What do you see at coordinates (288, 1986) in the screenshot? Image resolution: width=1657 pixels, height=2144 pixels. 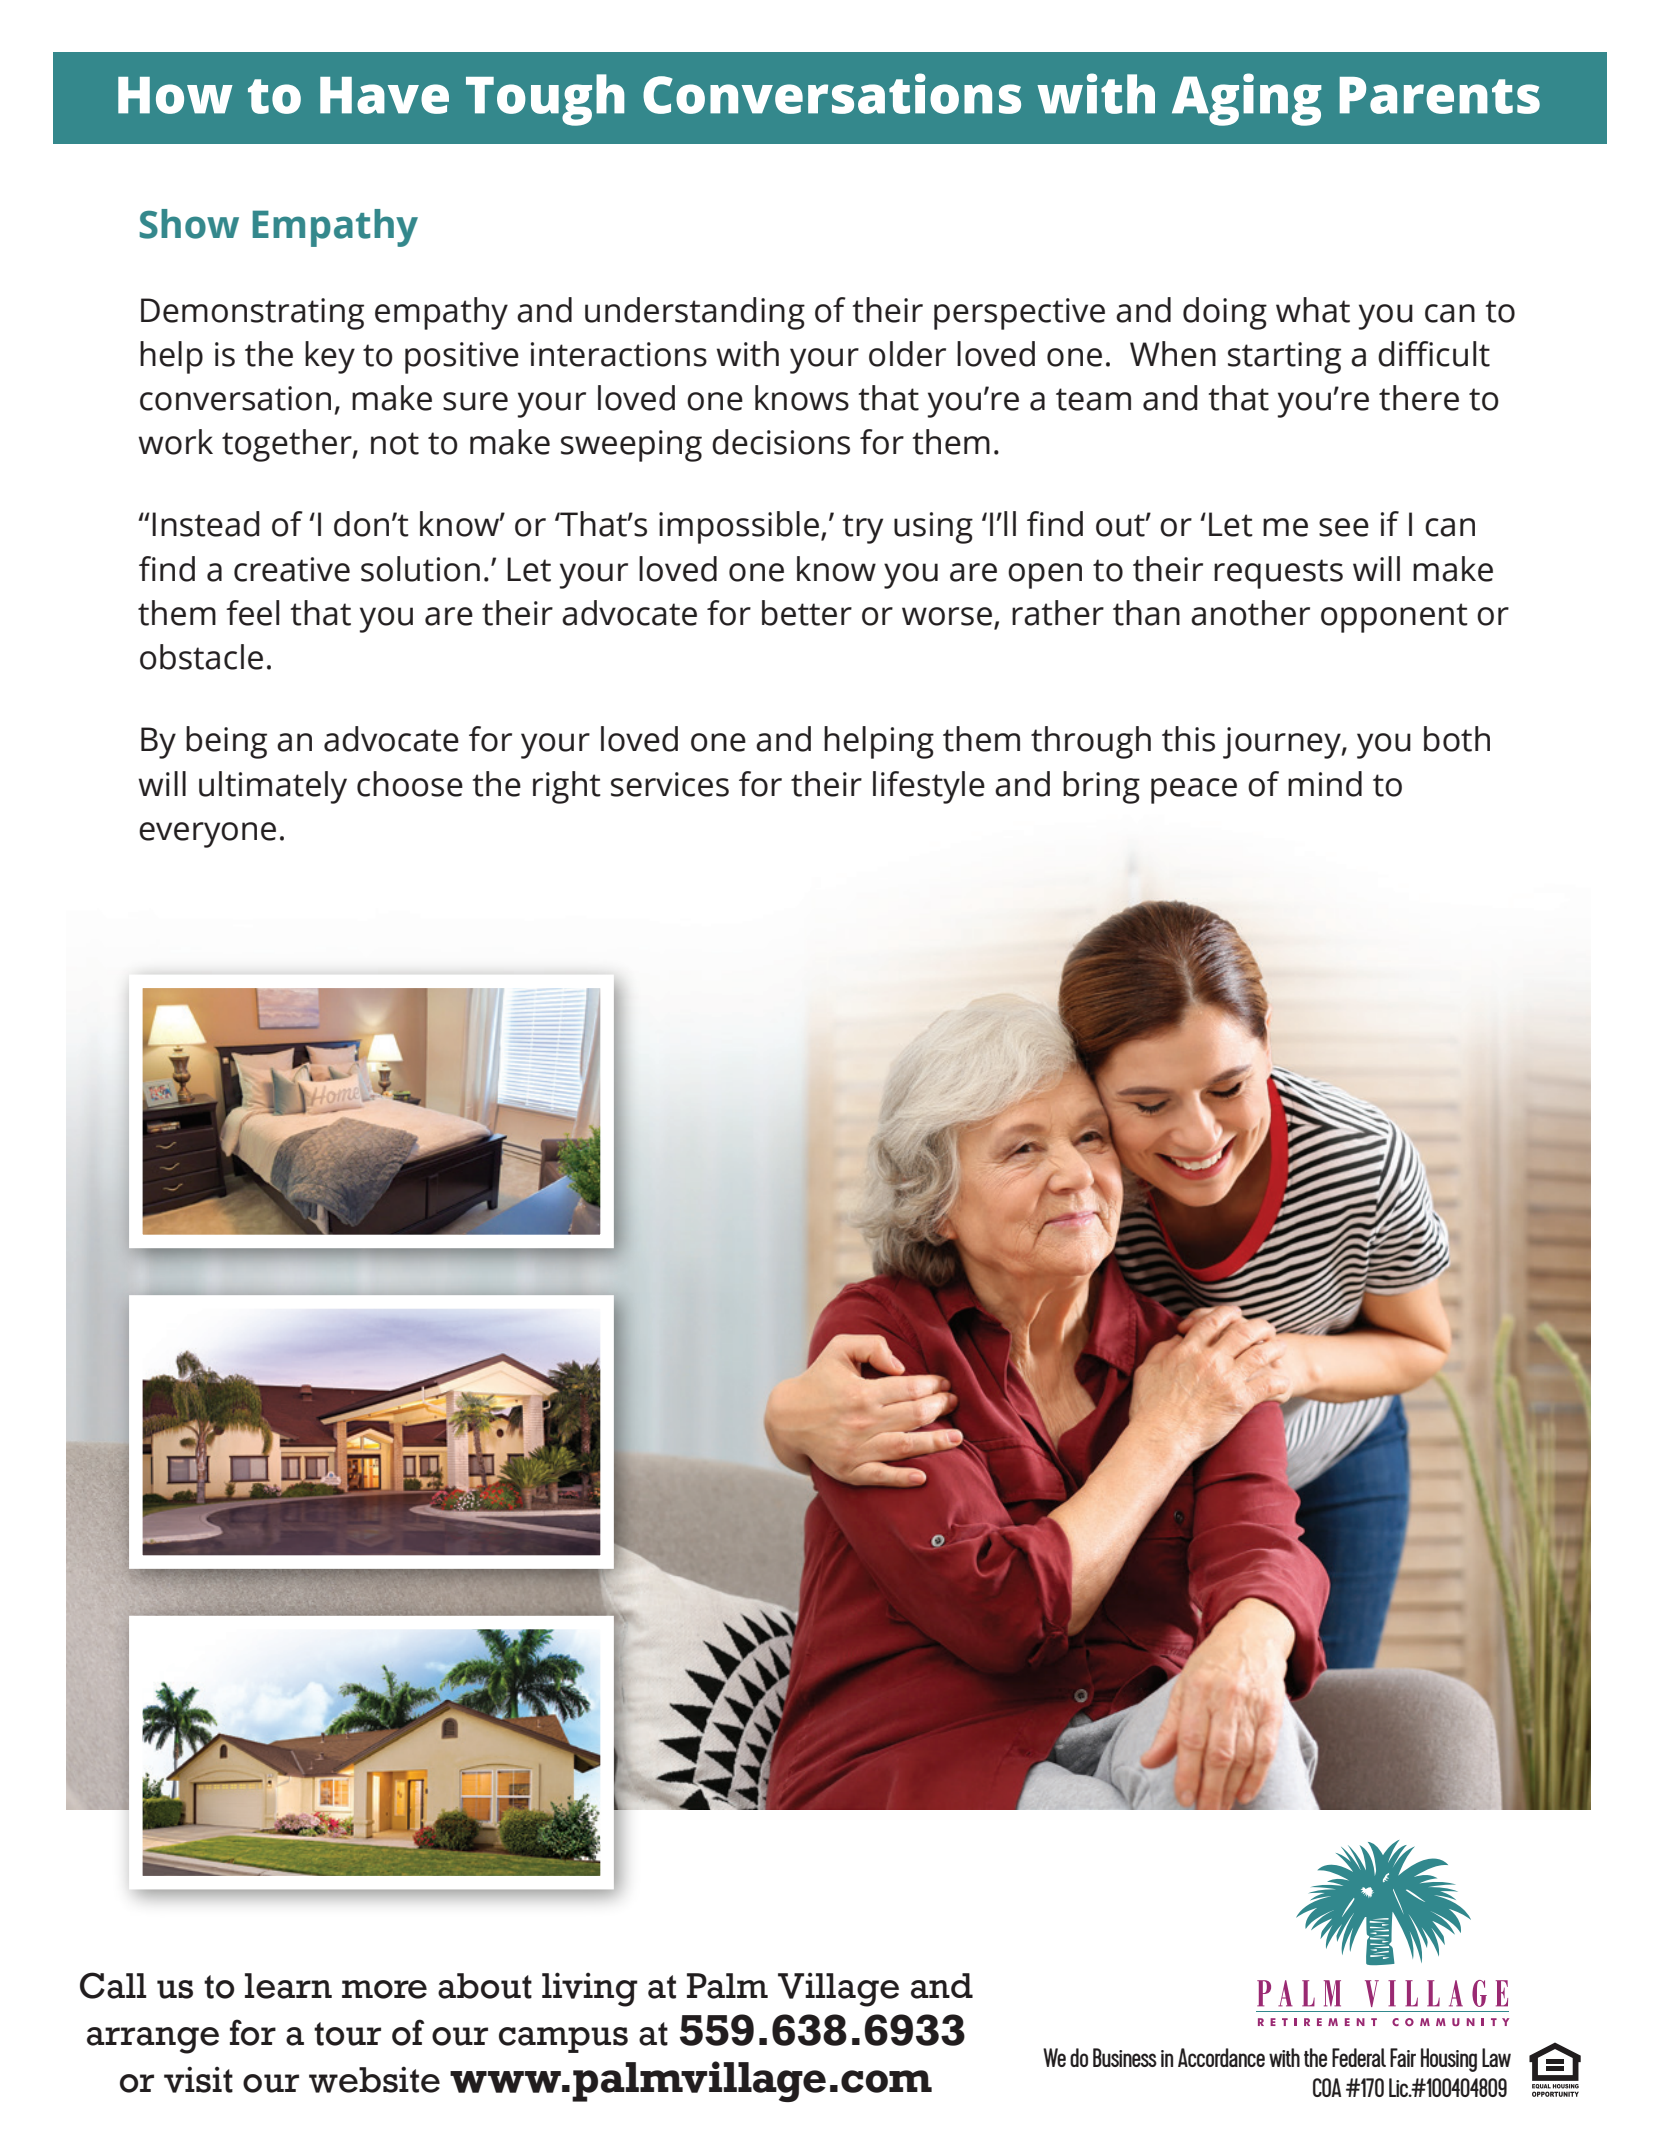 I see `learn` at bounding box center [288, 1986].
